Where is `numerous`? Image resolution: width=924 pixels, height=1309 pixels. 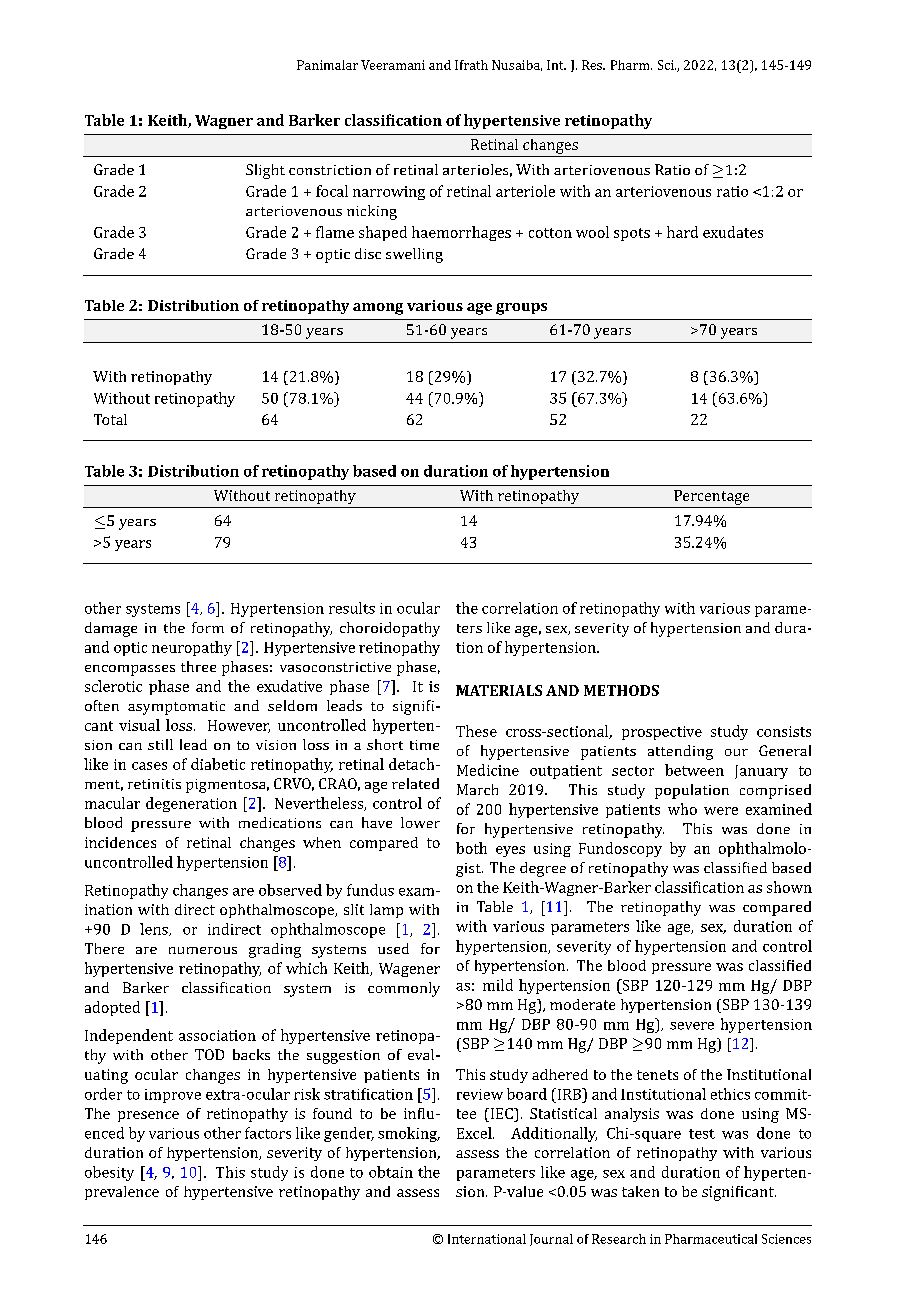 numerous is located at coordinates (203, 950).
